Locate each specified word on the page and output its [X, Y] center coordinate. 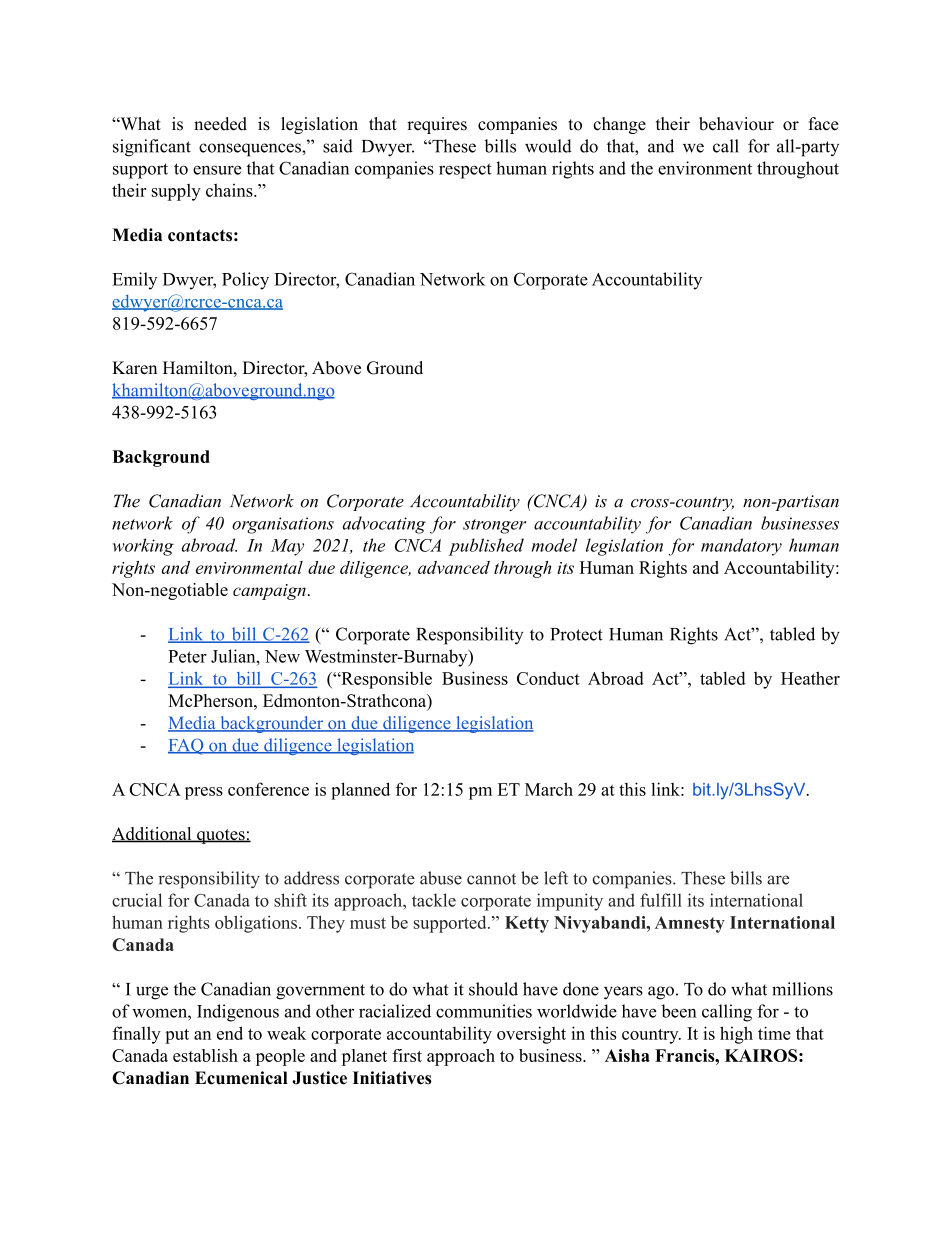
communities [484, 1011]
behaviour [736, 124]
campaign [269, 592]
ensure [217, 170]
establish [205, 1055]
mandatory [741, 547]
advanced [454, 567]
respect [465, 171]
